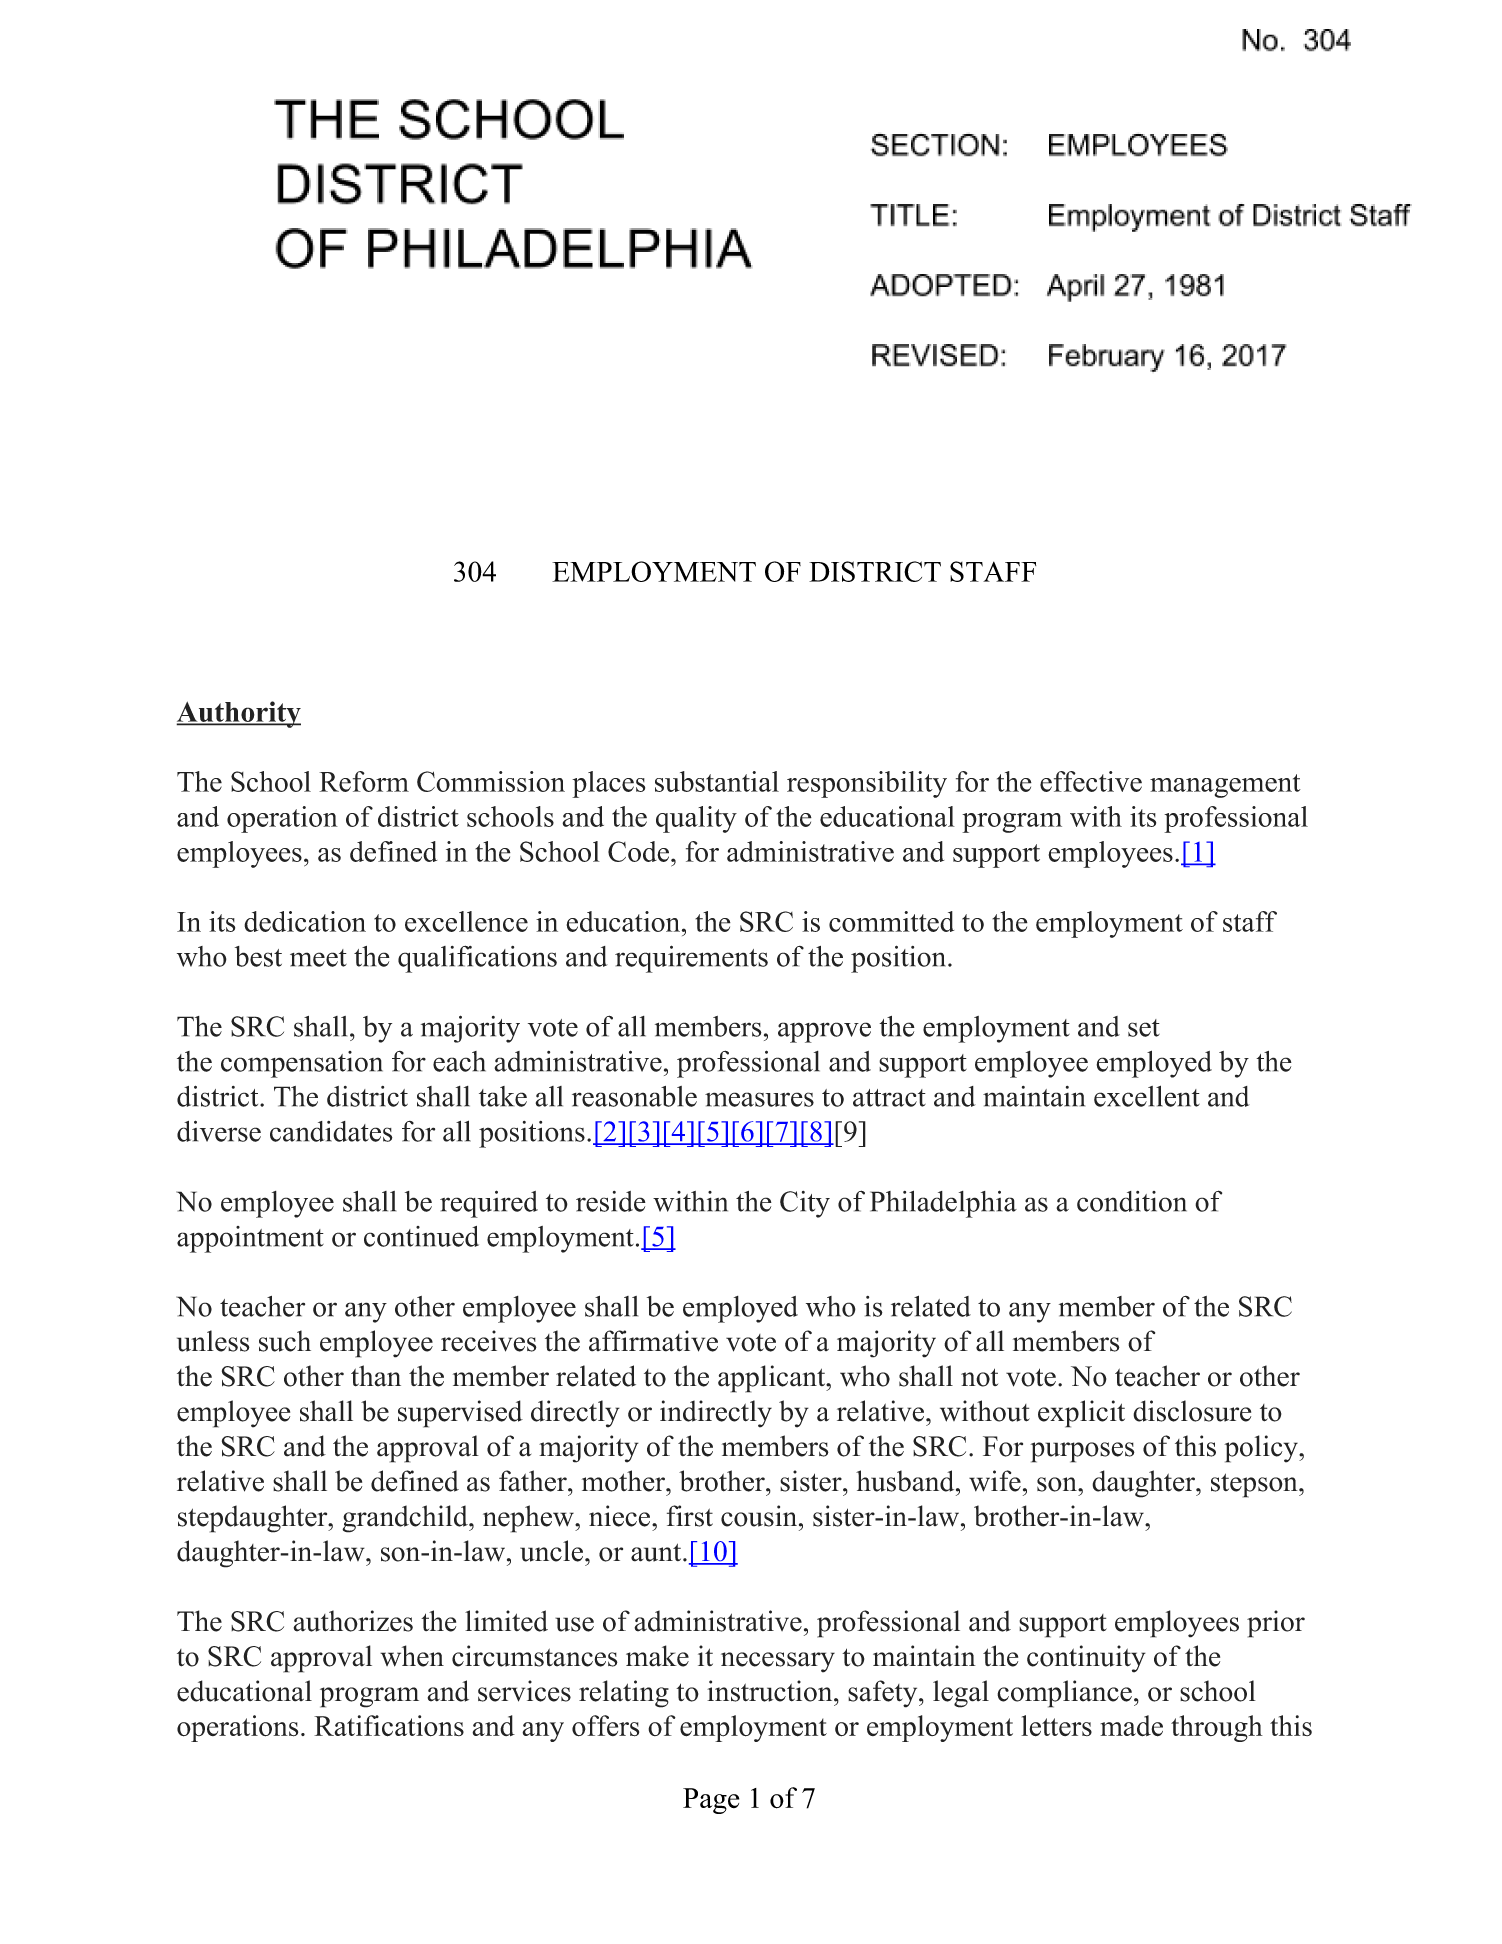 This image has height=1944, width=1502. Describe the element at coordinates (759, 1516) in the image. I see `cousin` at that location.
